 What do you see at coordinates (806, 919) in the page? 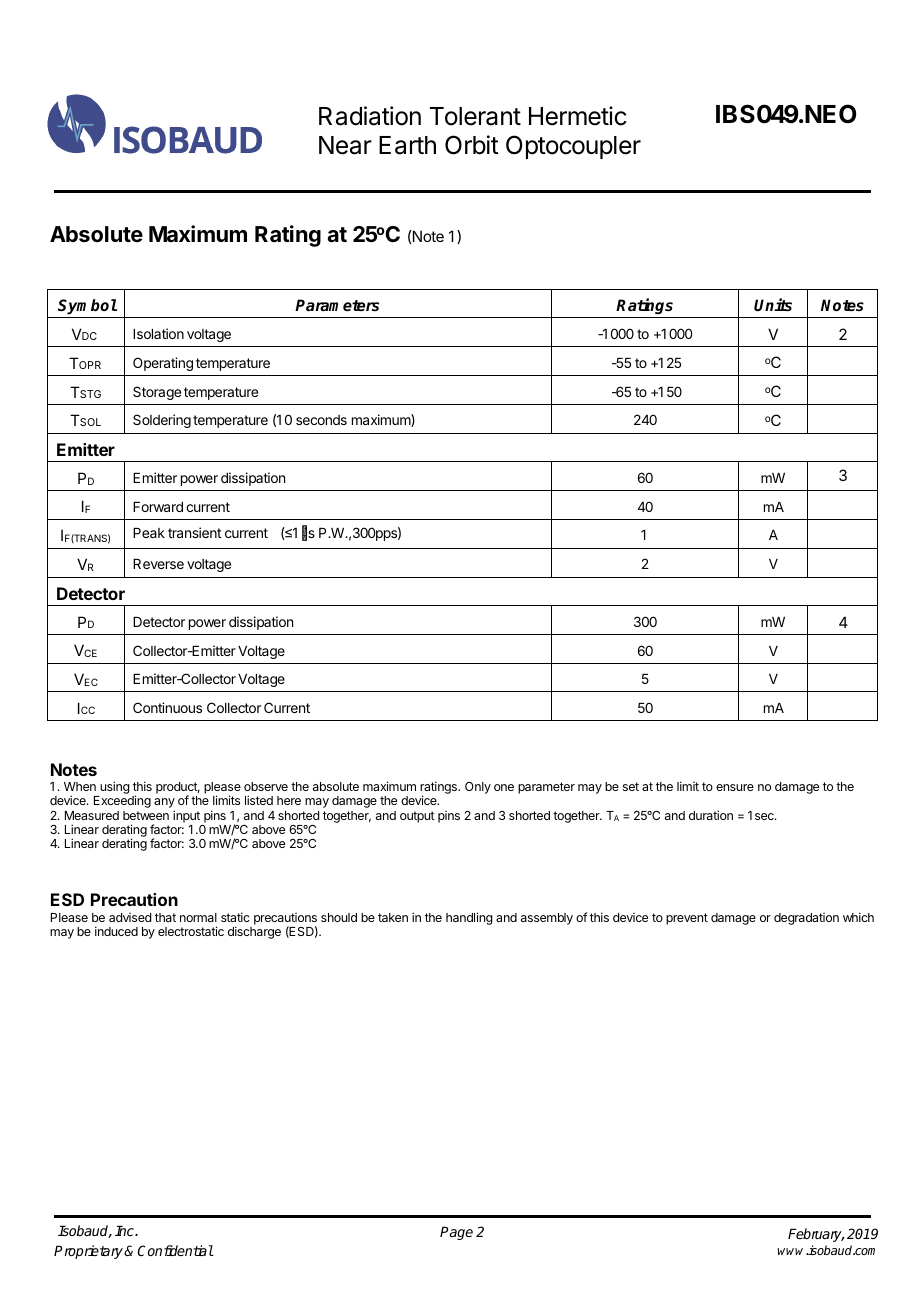
I see `degradation` at bounding box center [806, 919].
